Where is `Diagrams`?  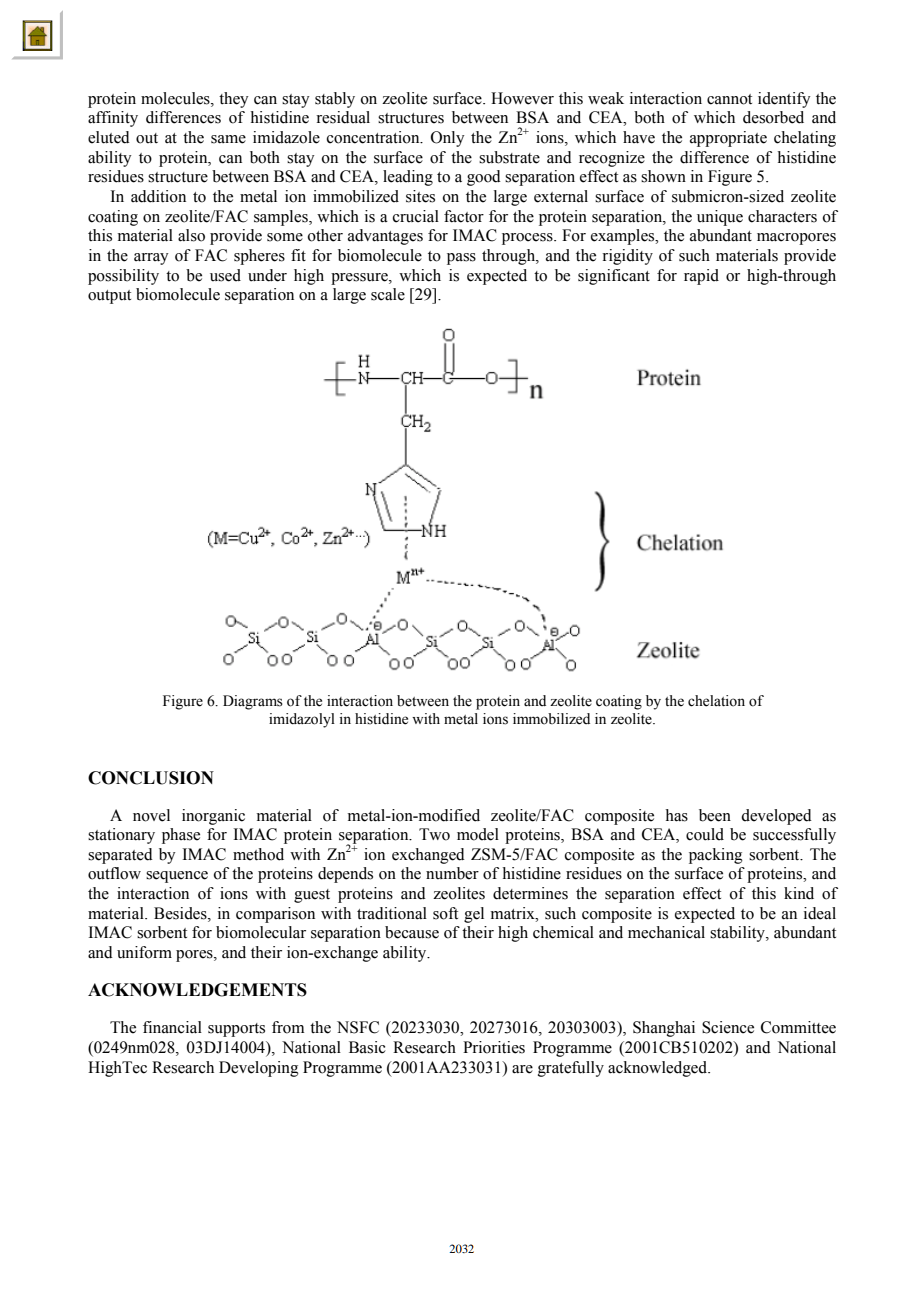
Diagrams is located at coordinates (253, 702).
